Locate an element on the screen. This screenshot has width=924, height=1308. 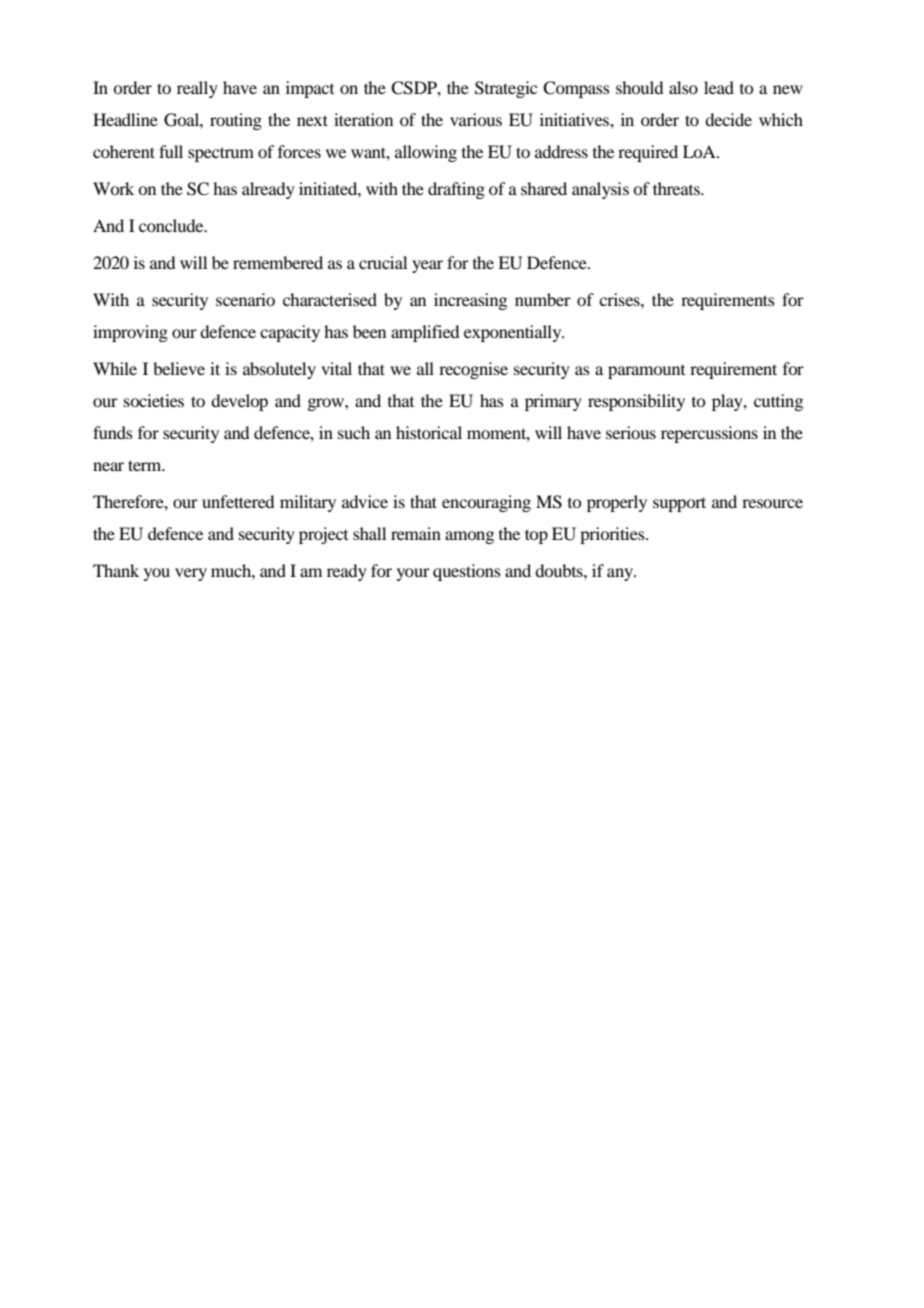
improving is located at coordinates (130, 333).
